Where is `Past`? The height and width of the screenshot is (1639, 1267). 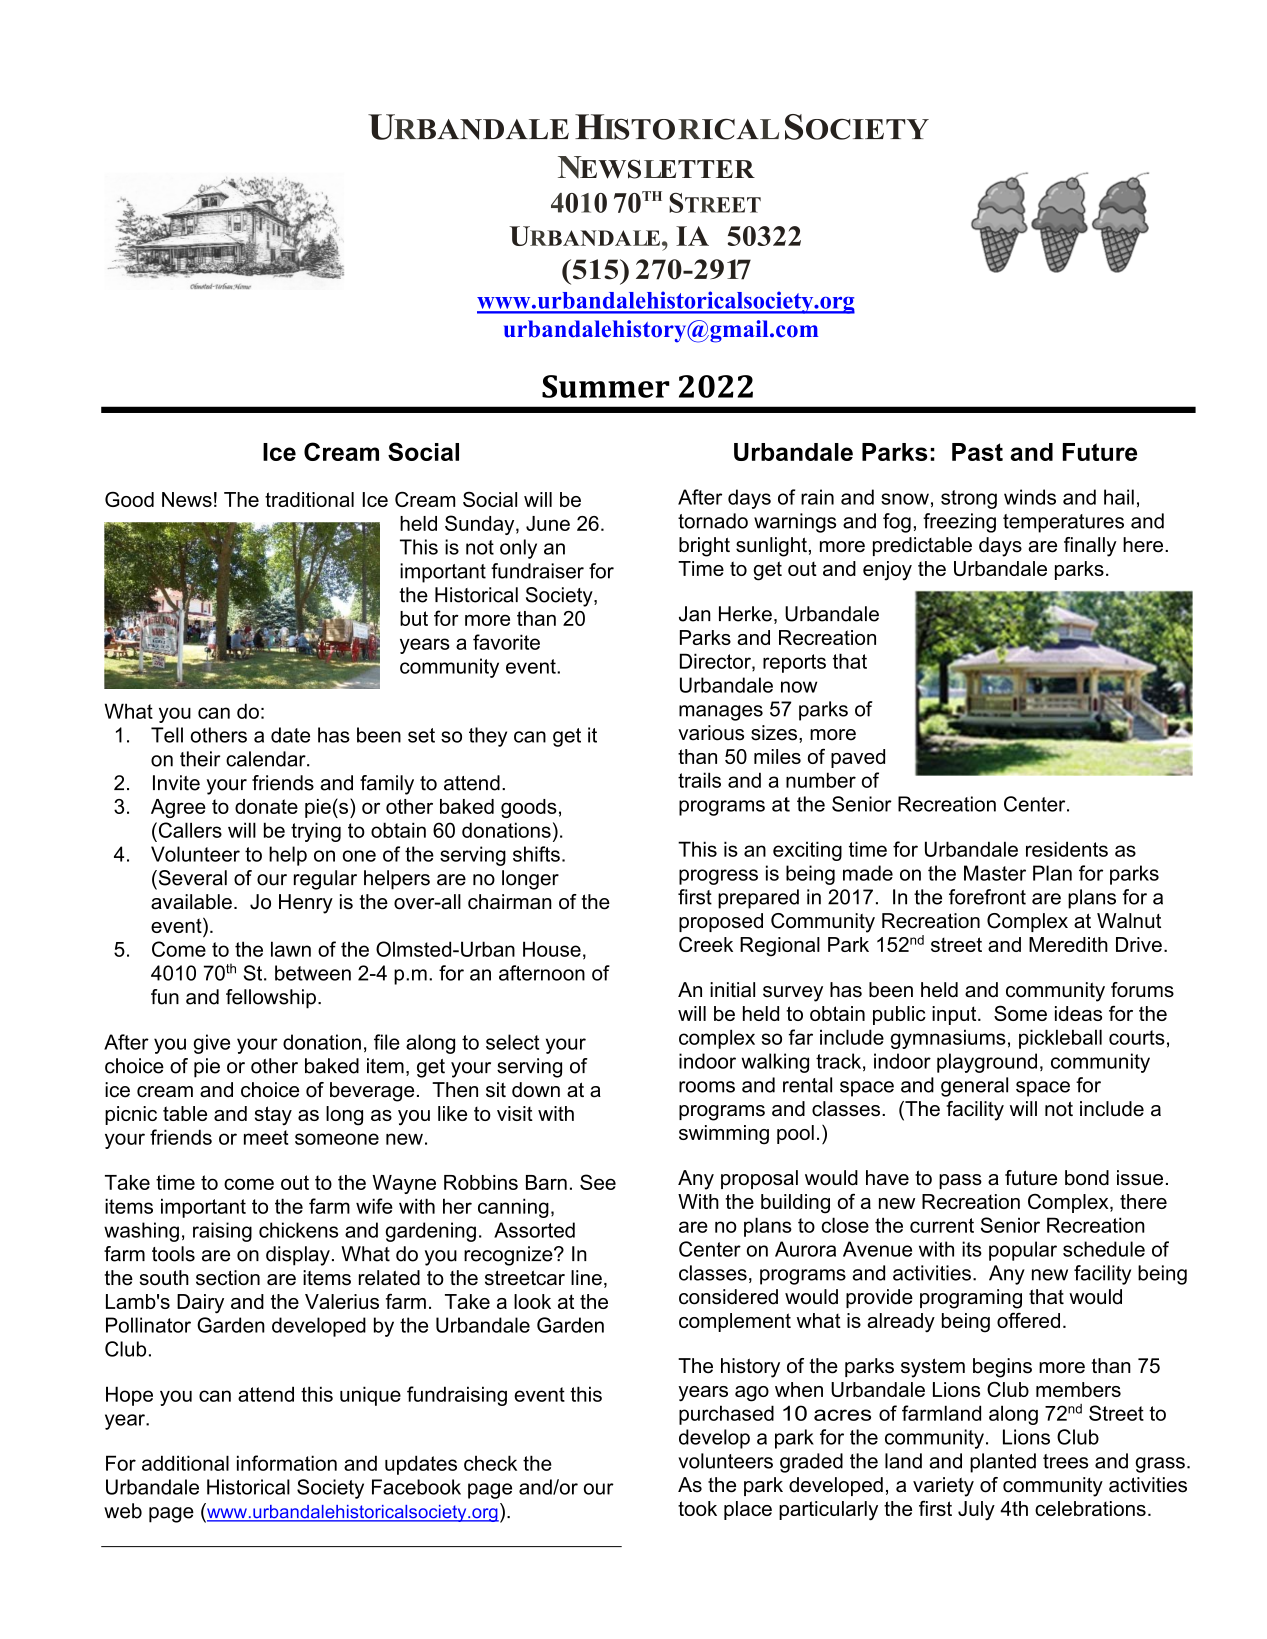
Past is located at coordinates (977, 452).
